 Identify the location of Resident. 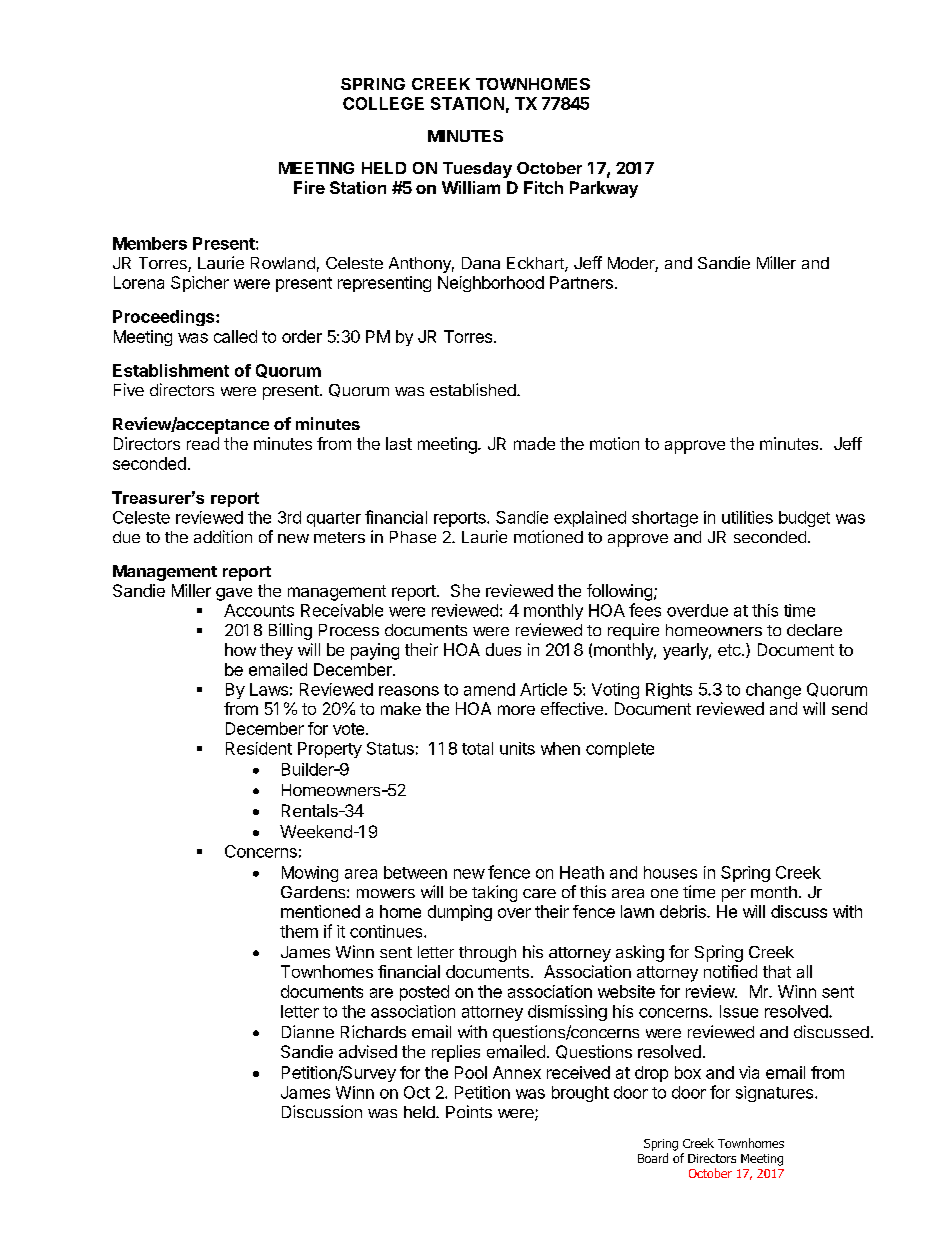
(259, 748).
